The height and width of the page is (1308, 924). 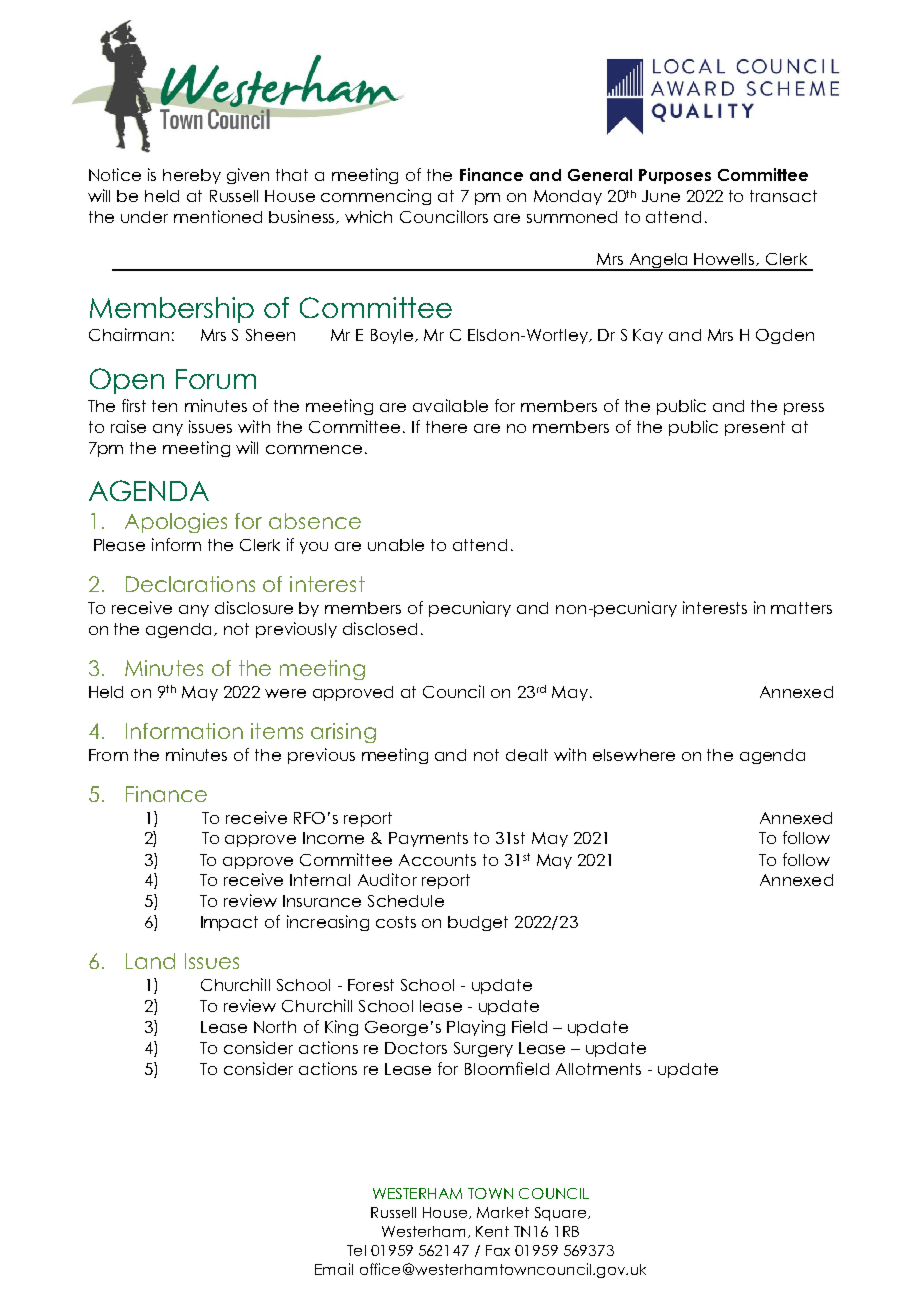 I want to click on Purposes, so click(x=675, y=176).
